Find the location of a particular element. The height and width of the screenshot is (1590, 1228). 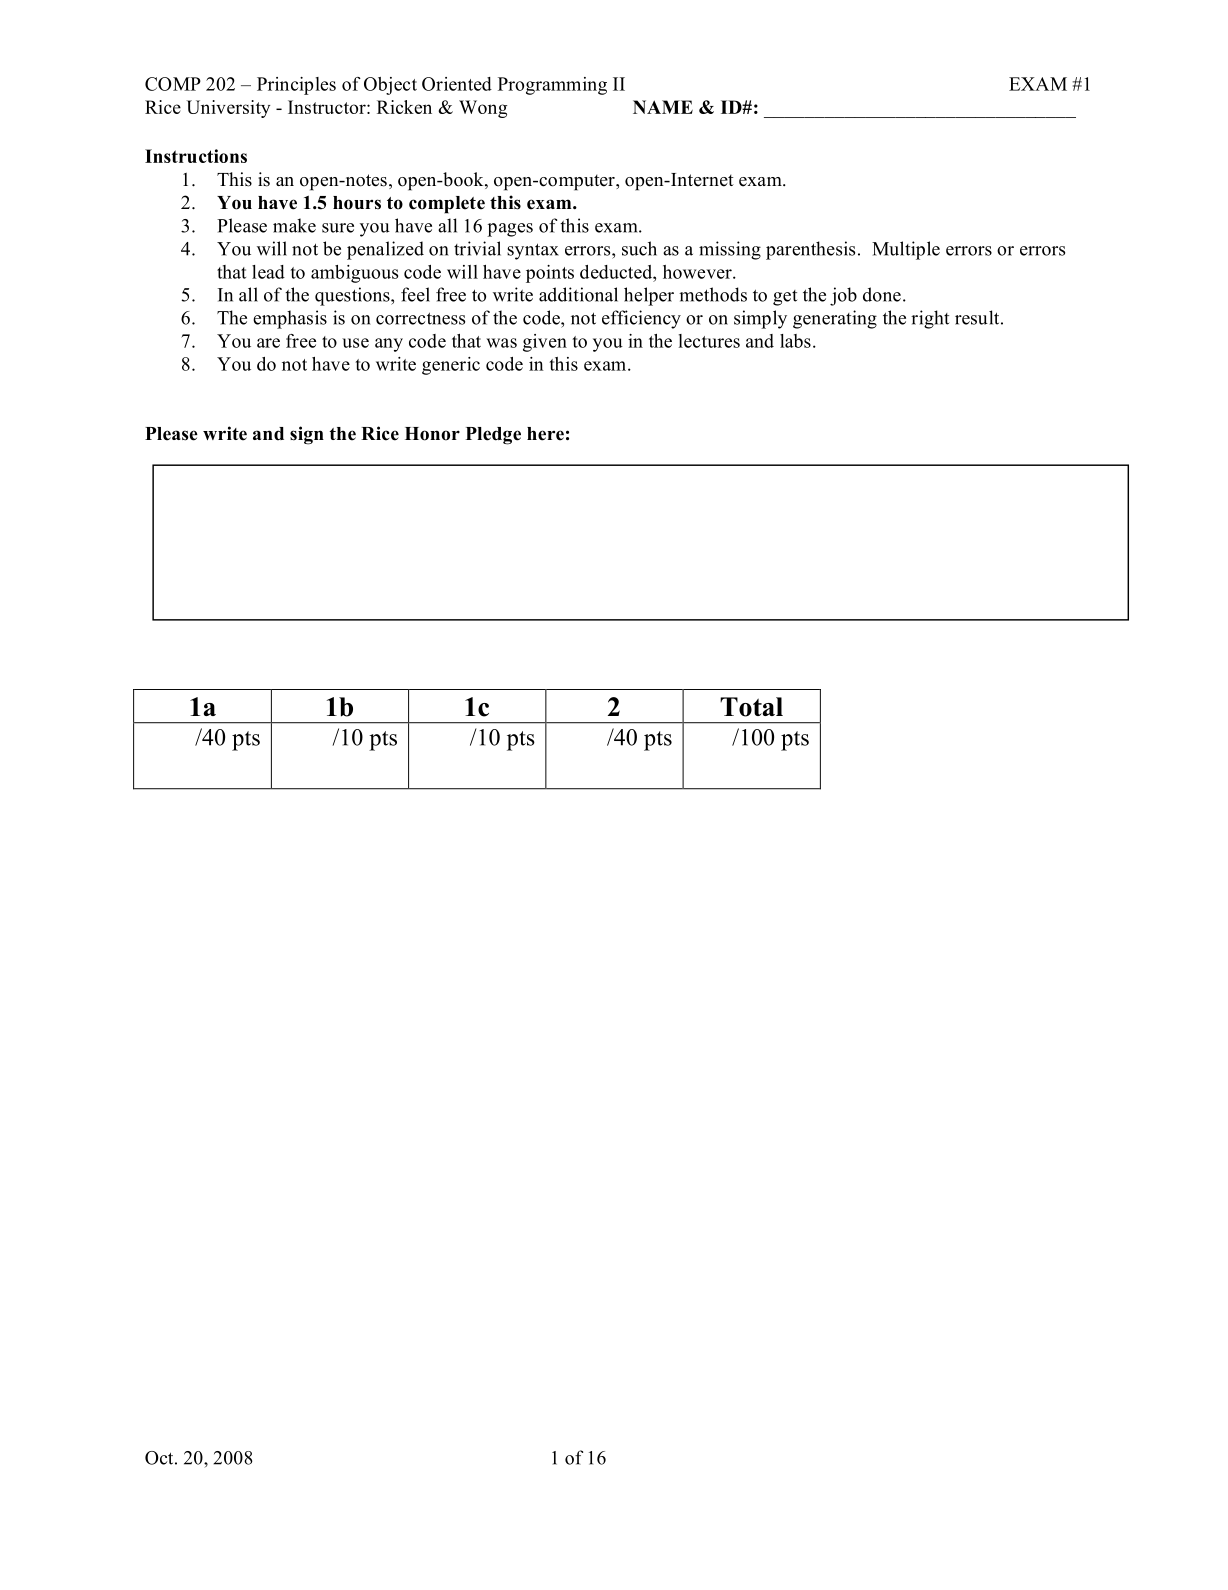

Total is located at coordinates (751, 707).
